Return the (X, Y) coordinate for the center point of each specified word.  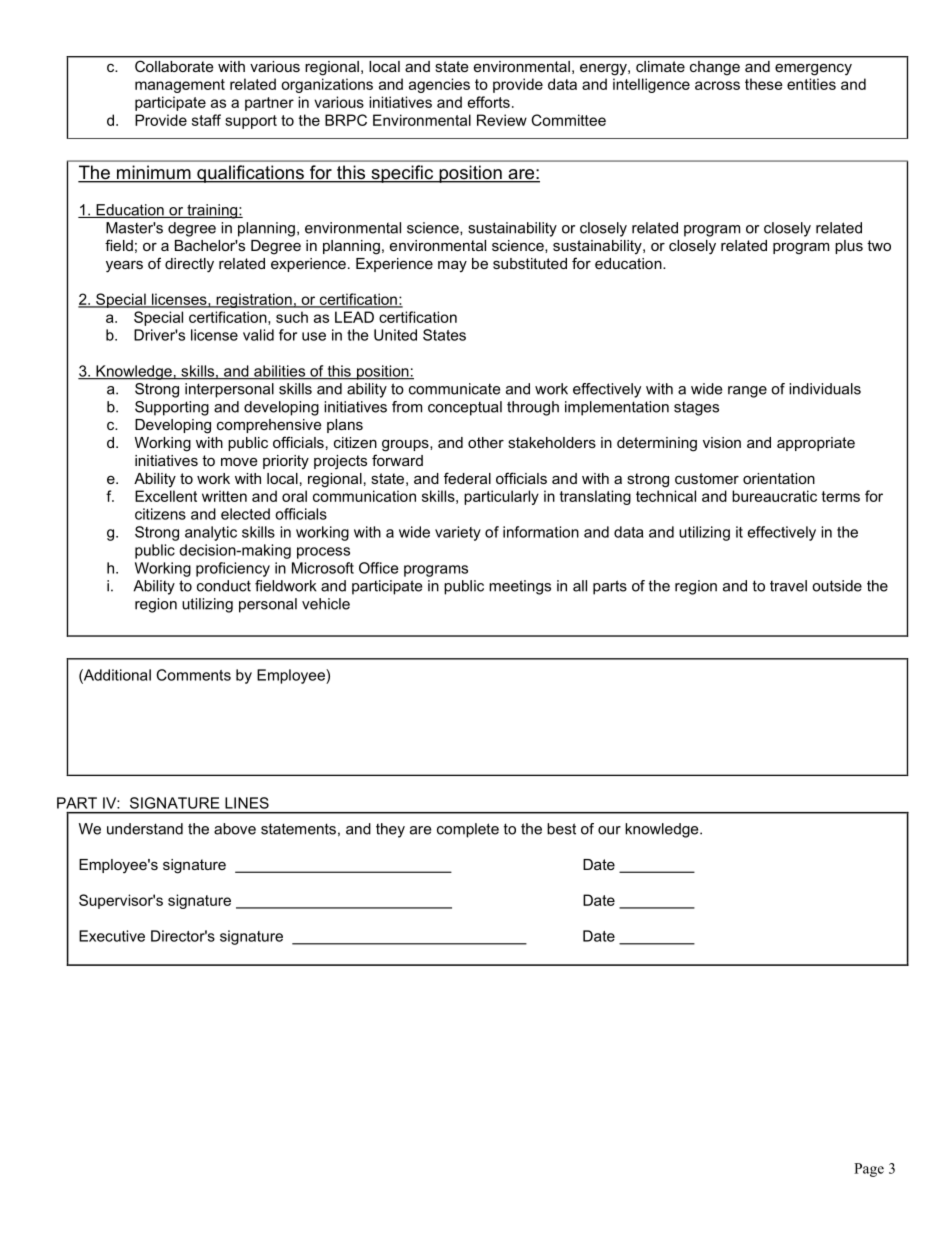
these (764, 84)
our (609, 830)
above (235, 829)
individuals (825, 389)
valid (258, 335)
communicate (454, 389)
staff (206, 120)
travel (788, 586)
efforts (489, 102)
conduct (224, 586)
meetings (520, 587)
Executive (112, 936)
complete (468, 830)
